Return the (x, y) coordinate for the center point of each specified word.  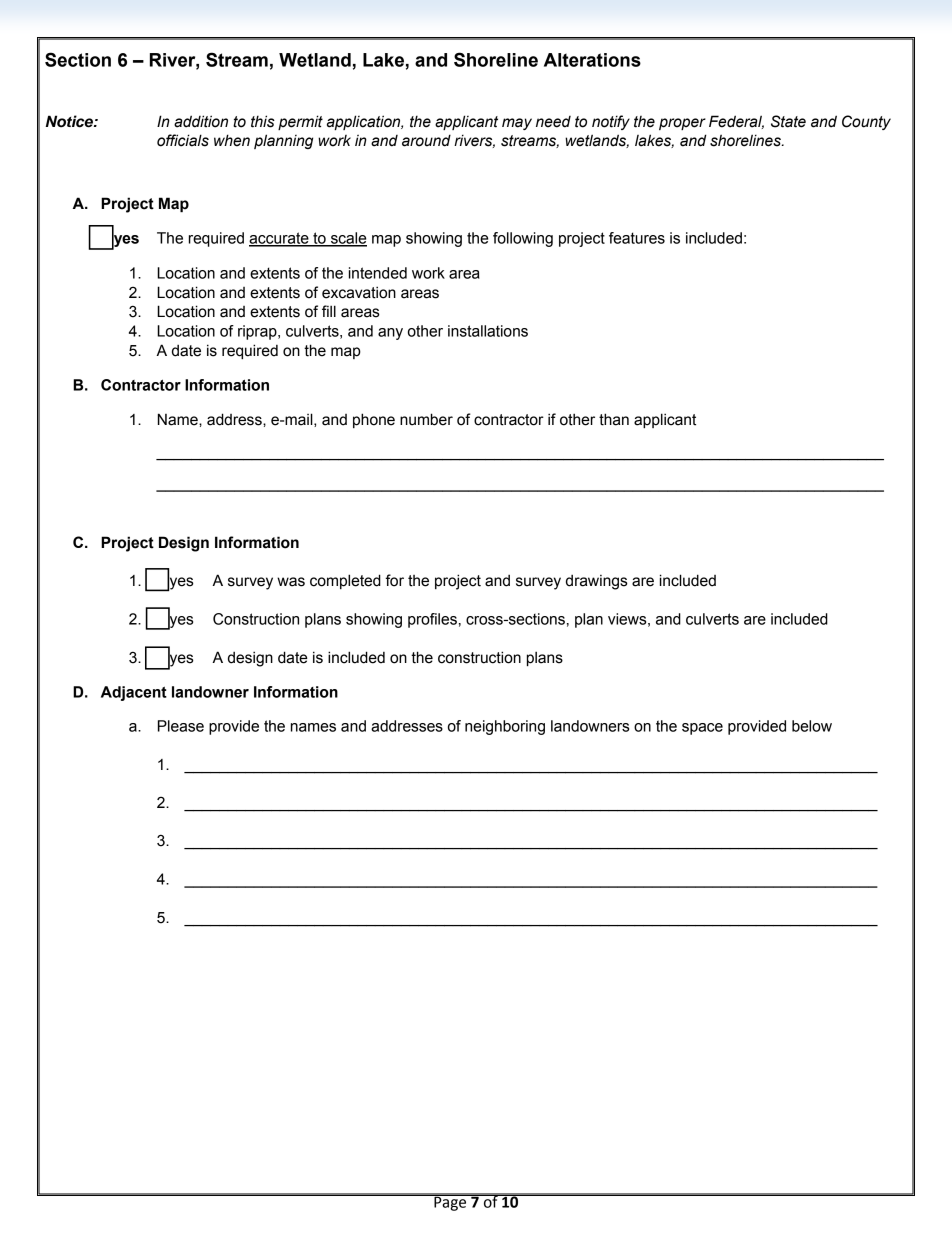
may (517, 124)
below (812, 726)
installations (488, 331)
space (702, 729)
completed (345, 581)
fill (329, 311)
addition (201, 121)
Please (181, 726)
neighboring (505, 727)
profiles (432, 620)
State (788, 121)
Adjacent (134, 693)
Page (450, 1202)
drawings (597, 582)
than (614, 419)
